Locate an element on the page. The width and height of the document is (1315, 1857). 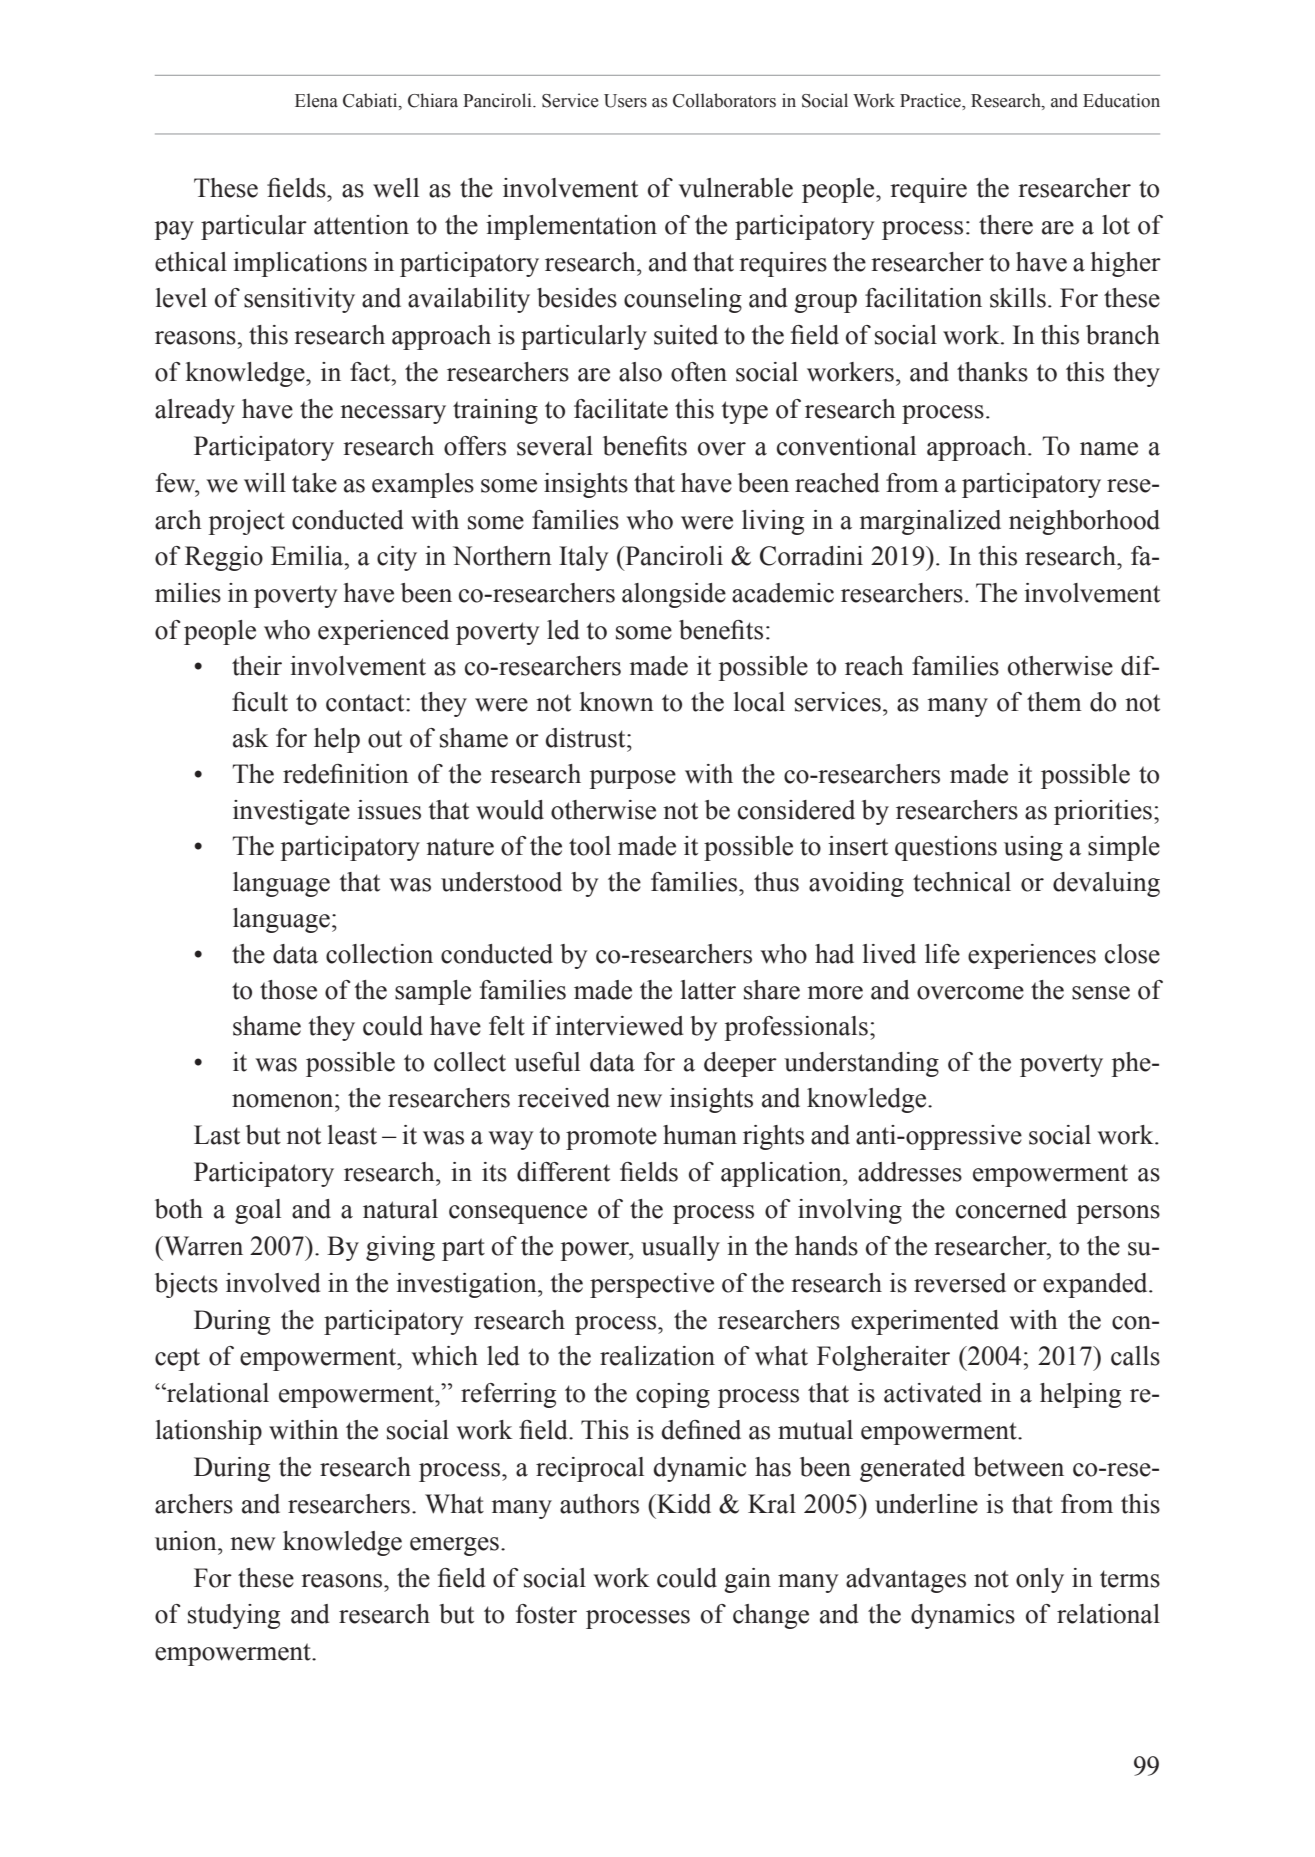
studying is located at coordinates (234, 1616).
